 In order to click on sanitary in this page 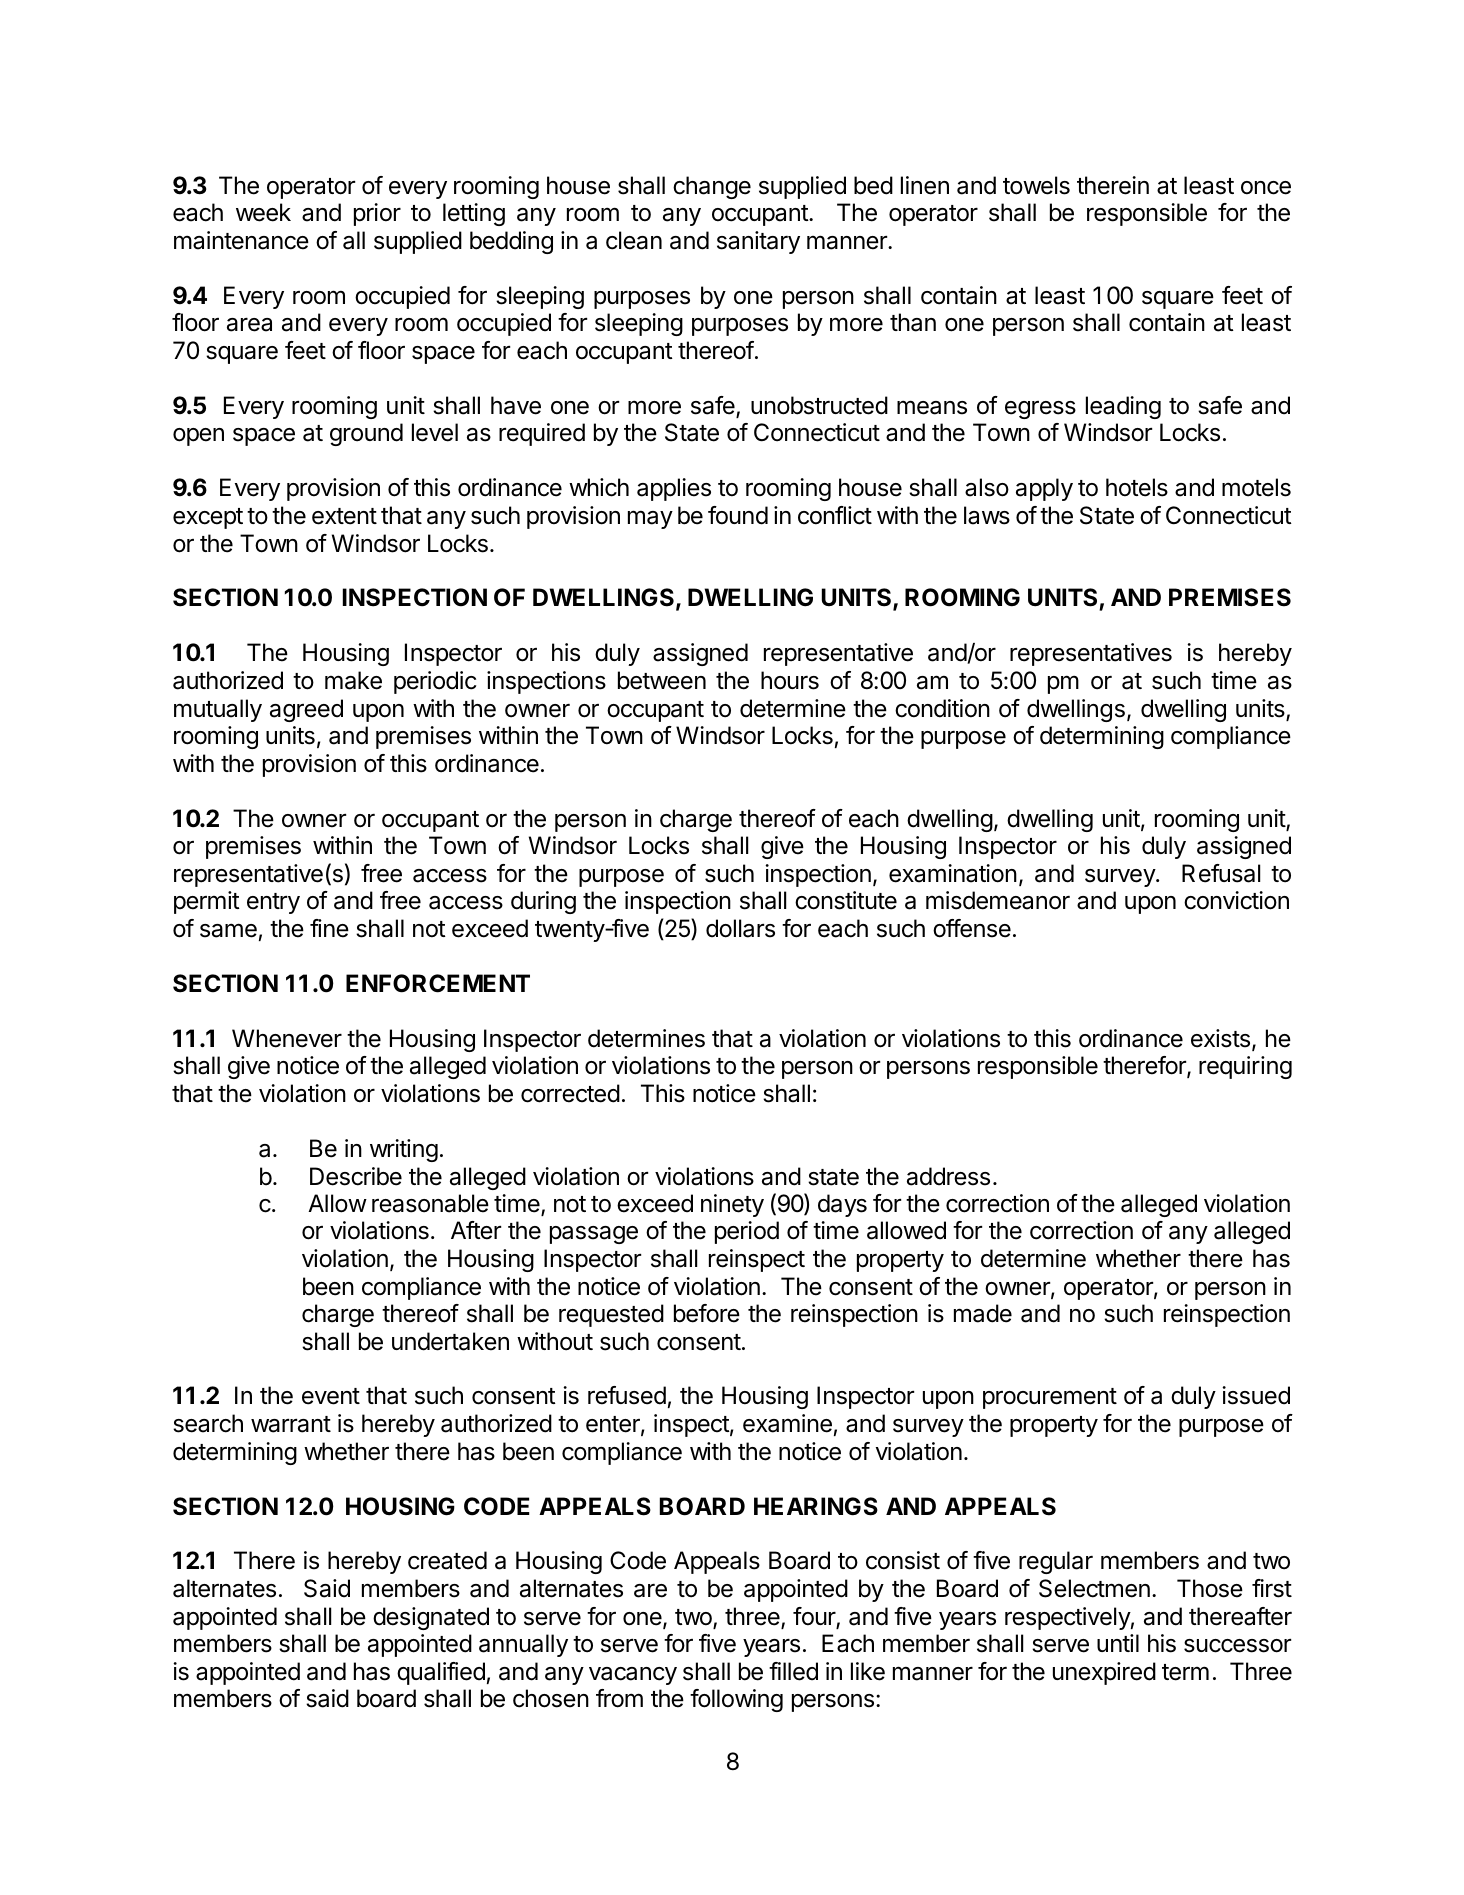, I will do `click(758, 242)`.
